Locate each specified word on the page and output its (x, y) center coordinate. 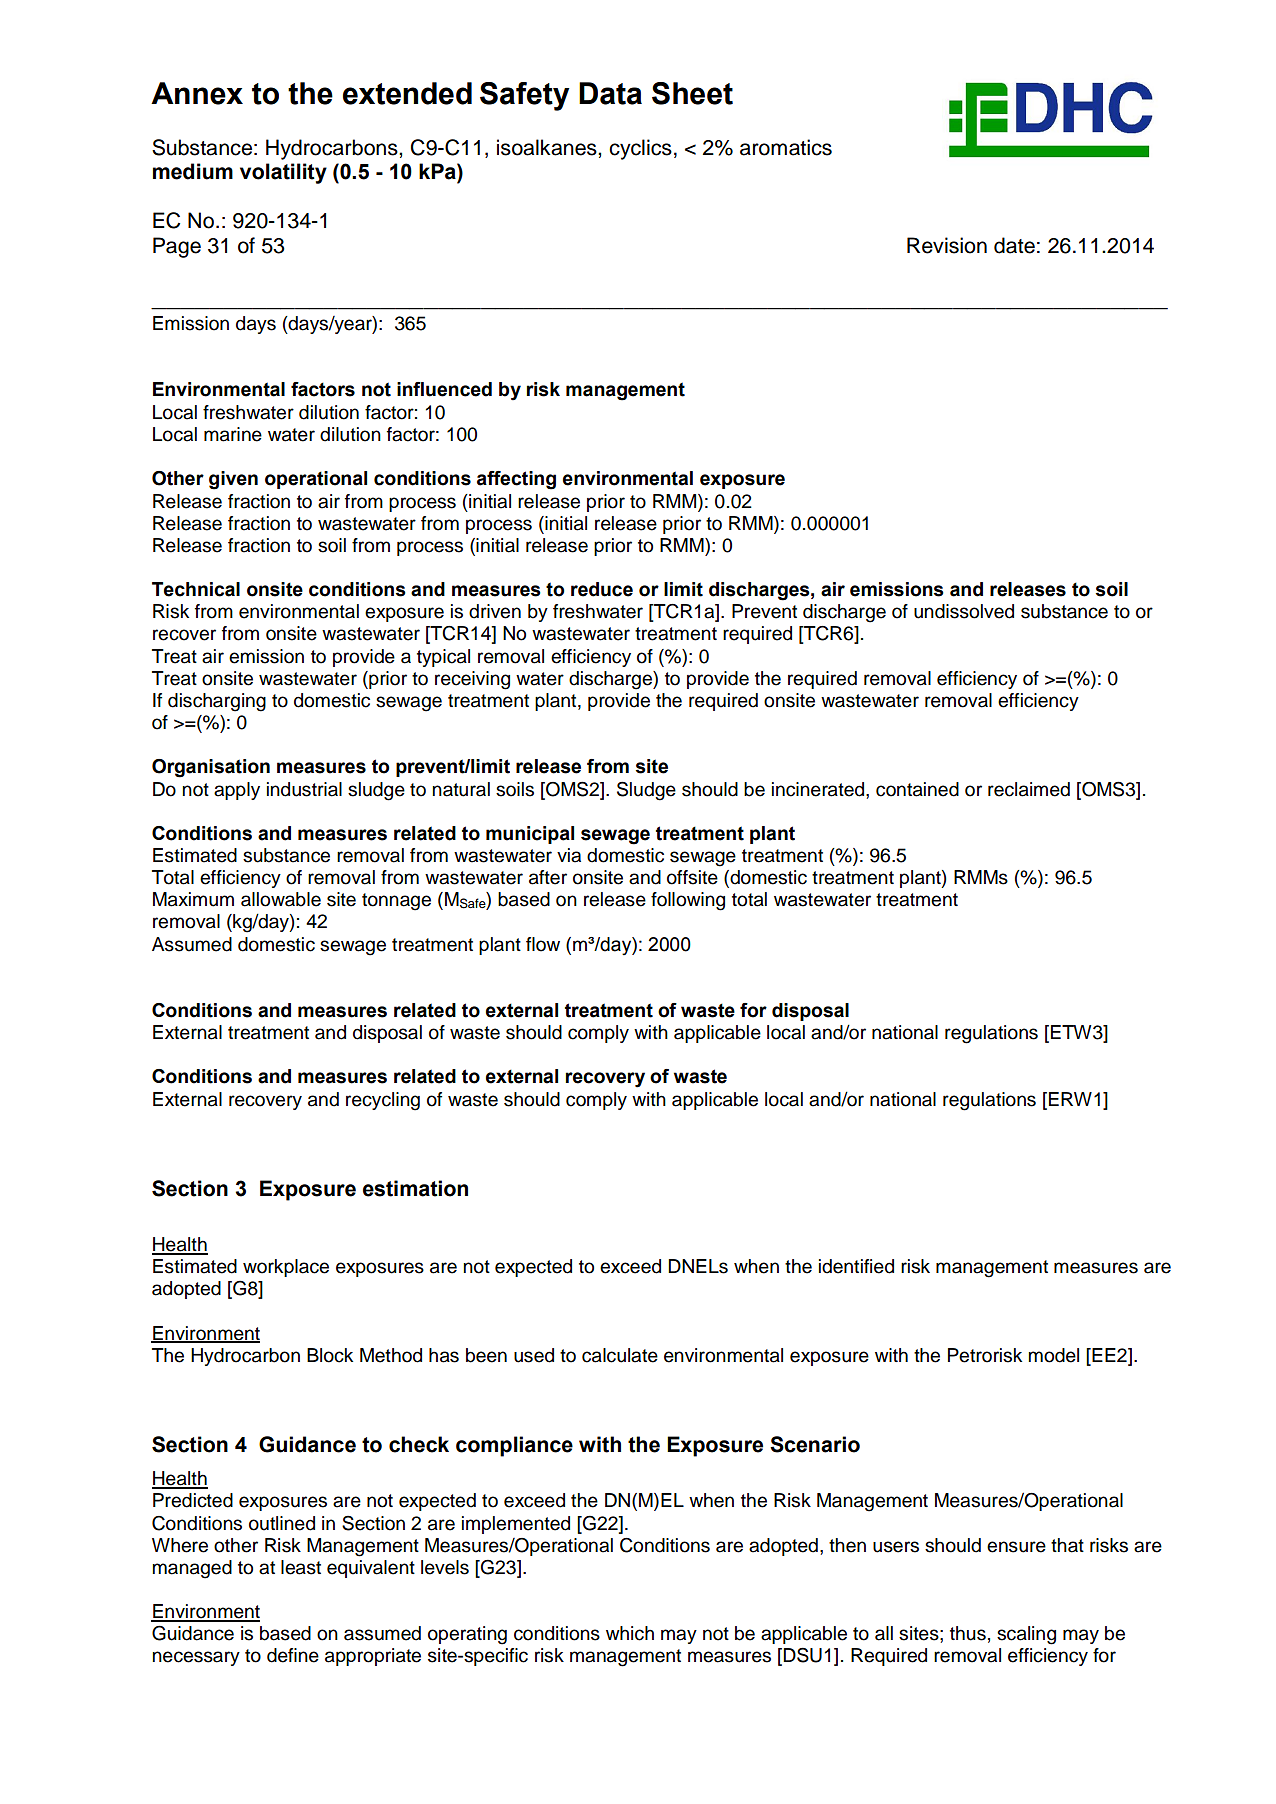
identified (856, 1266)
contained (917, 789)
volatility (283, 173)
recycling (383, 1101)
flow (543, 944)
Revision (947, 245)
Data (610, 93)
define (293, 1655)
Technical (196, 589)
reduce (602, 589)
